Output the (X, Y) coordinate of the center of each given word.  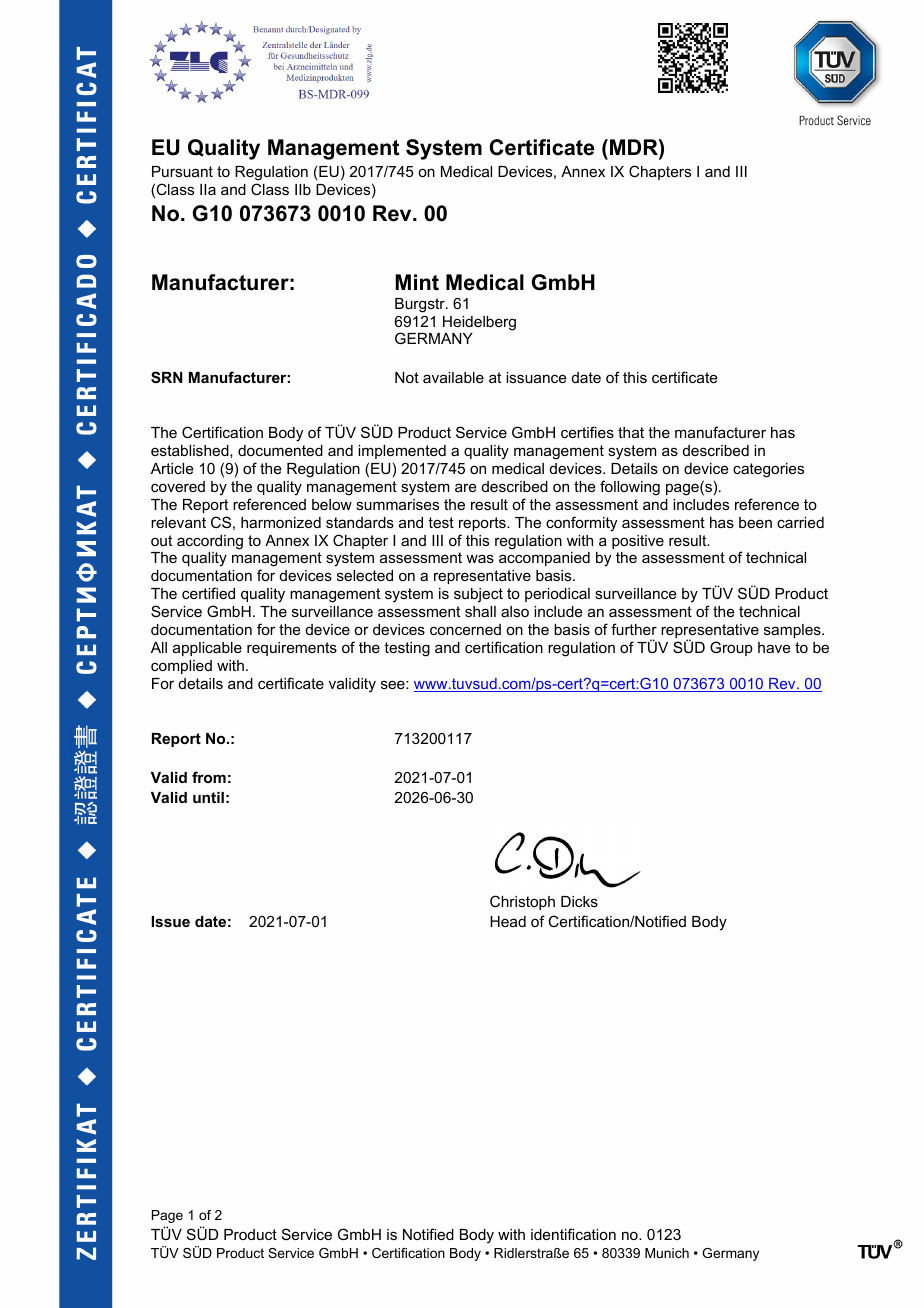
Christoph (522, 902)
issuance (536, 377)
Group (731, 648)
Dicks (579, 901)
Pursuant (182, 171)
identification (573, 1234)
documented (280, 450)
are (466, 487)
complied (181, 667)
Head (508, 921)
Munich (667, 1253)
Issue (171, 921)
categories (768, 470)
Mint (417, 282)
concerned (465, 629)
